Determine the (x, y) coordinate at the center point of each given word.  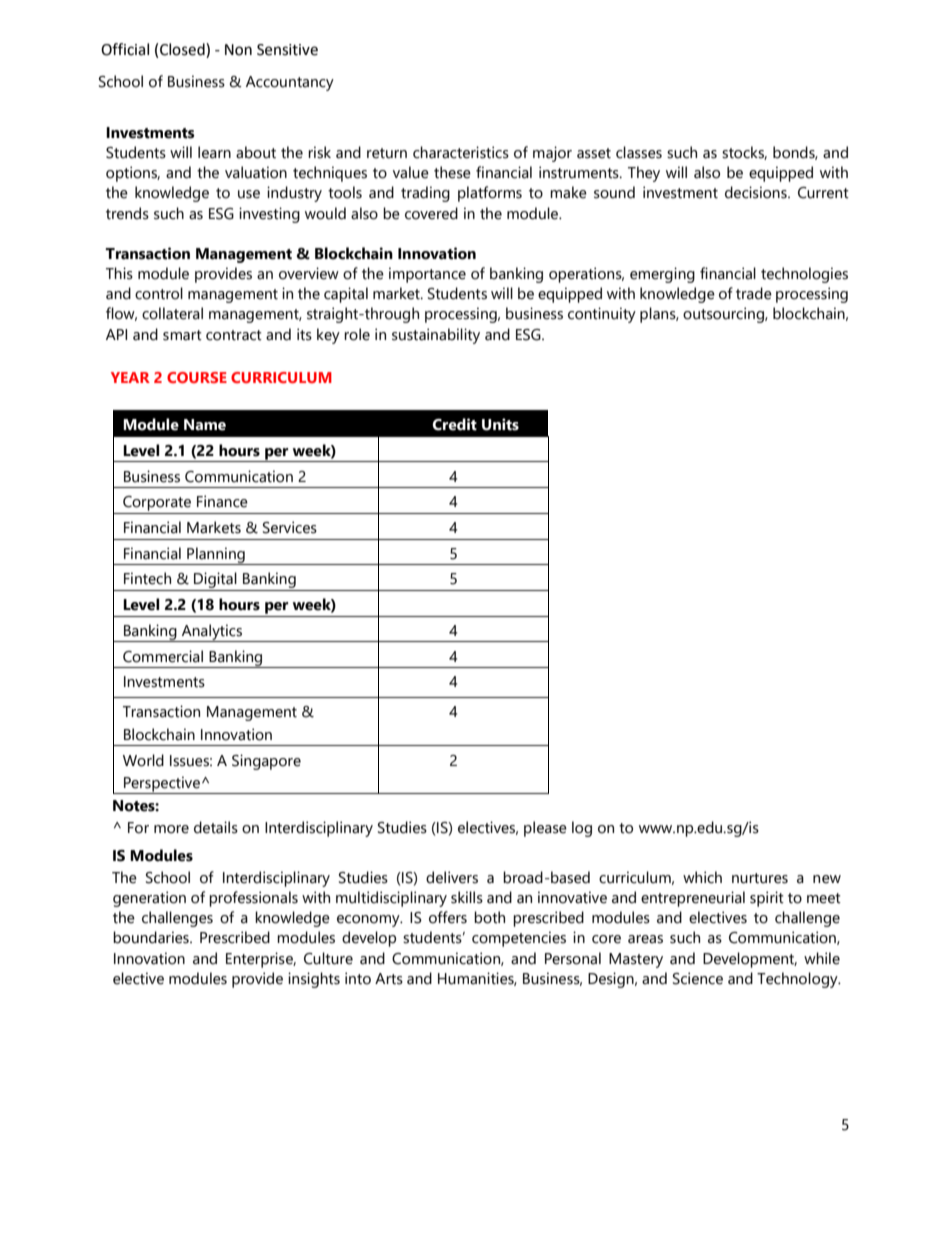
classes (639, 152)
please (545, 829)
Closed (183, 50)
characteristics (461, 152)
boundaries (152, 937)
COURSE (197, 377)
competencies (519, 939)
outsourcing (724, 315)
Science (698, 978)
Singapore (266, 762)
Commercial (163, 656)
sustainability (436, 336)
